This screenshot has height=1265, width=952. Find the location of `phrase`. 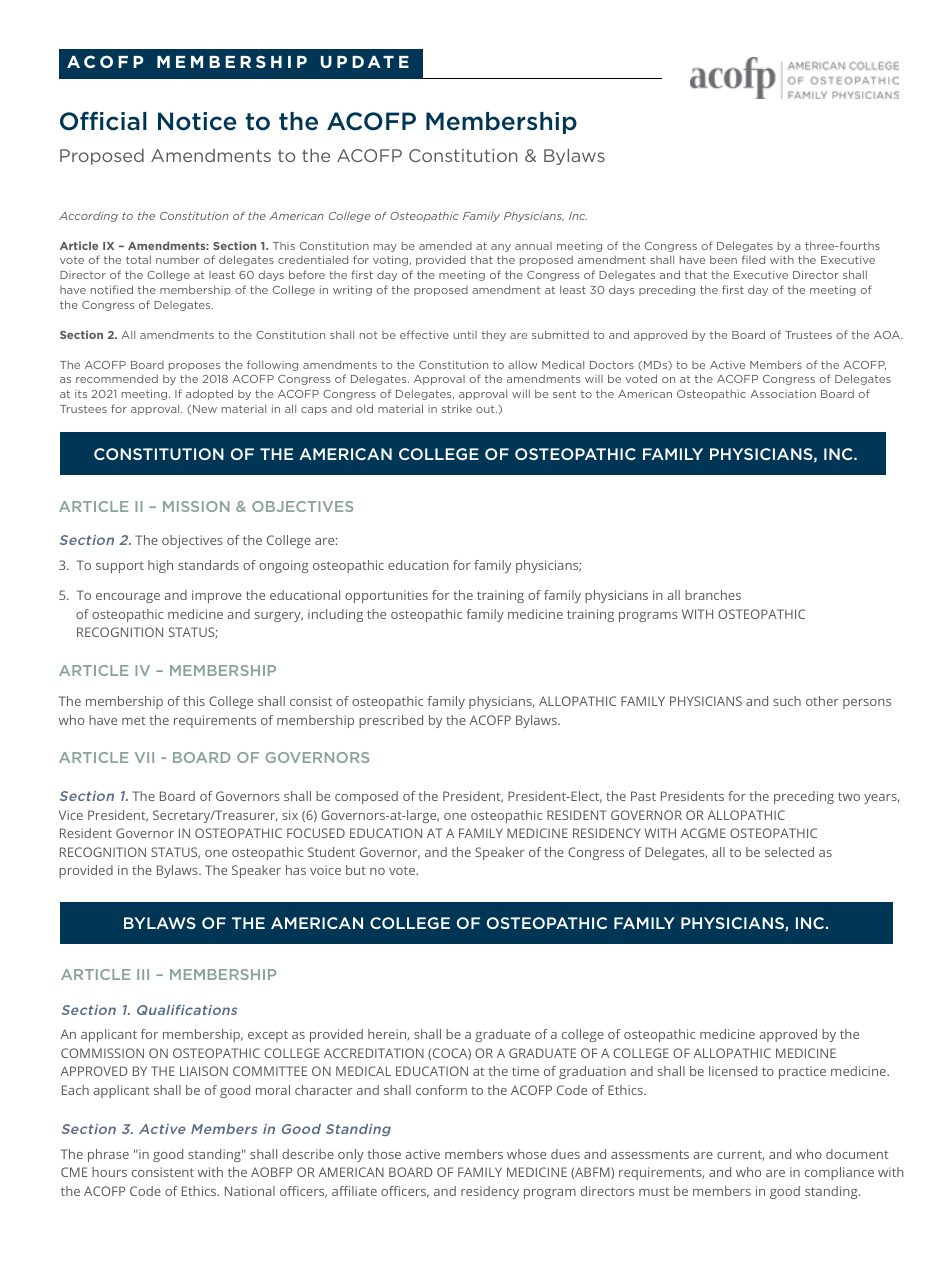

phrase is located at coordinates (108, 1155).
